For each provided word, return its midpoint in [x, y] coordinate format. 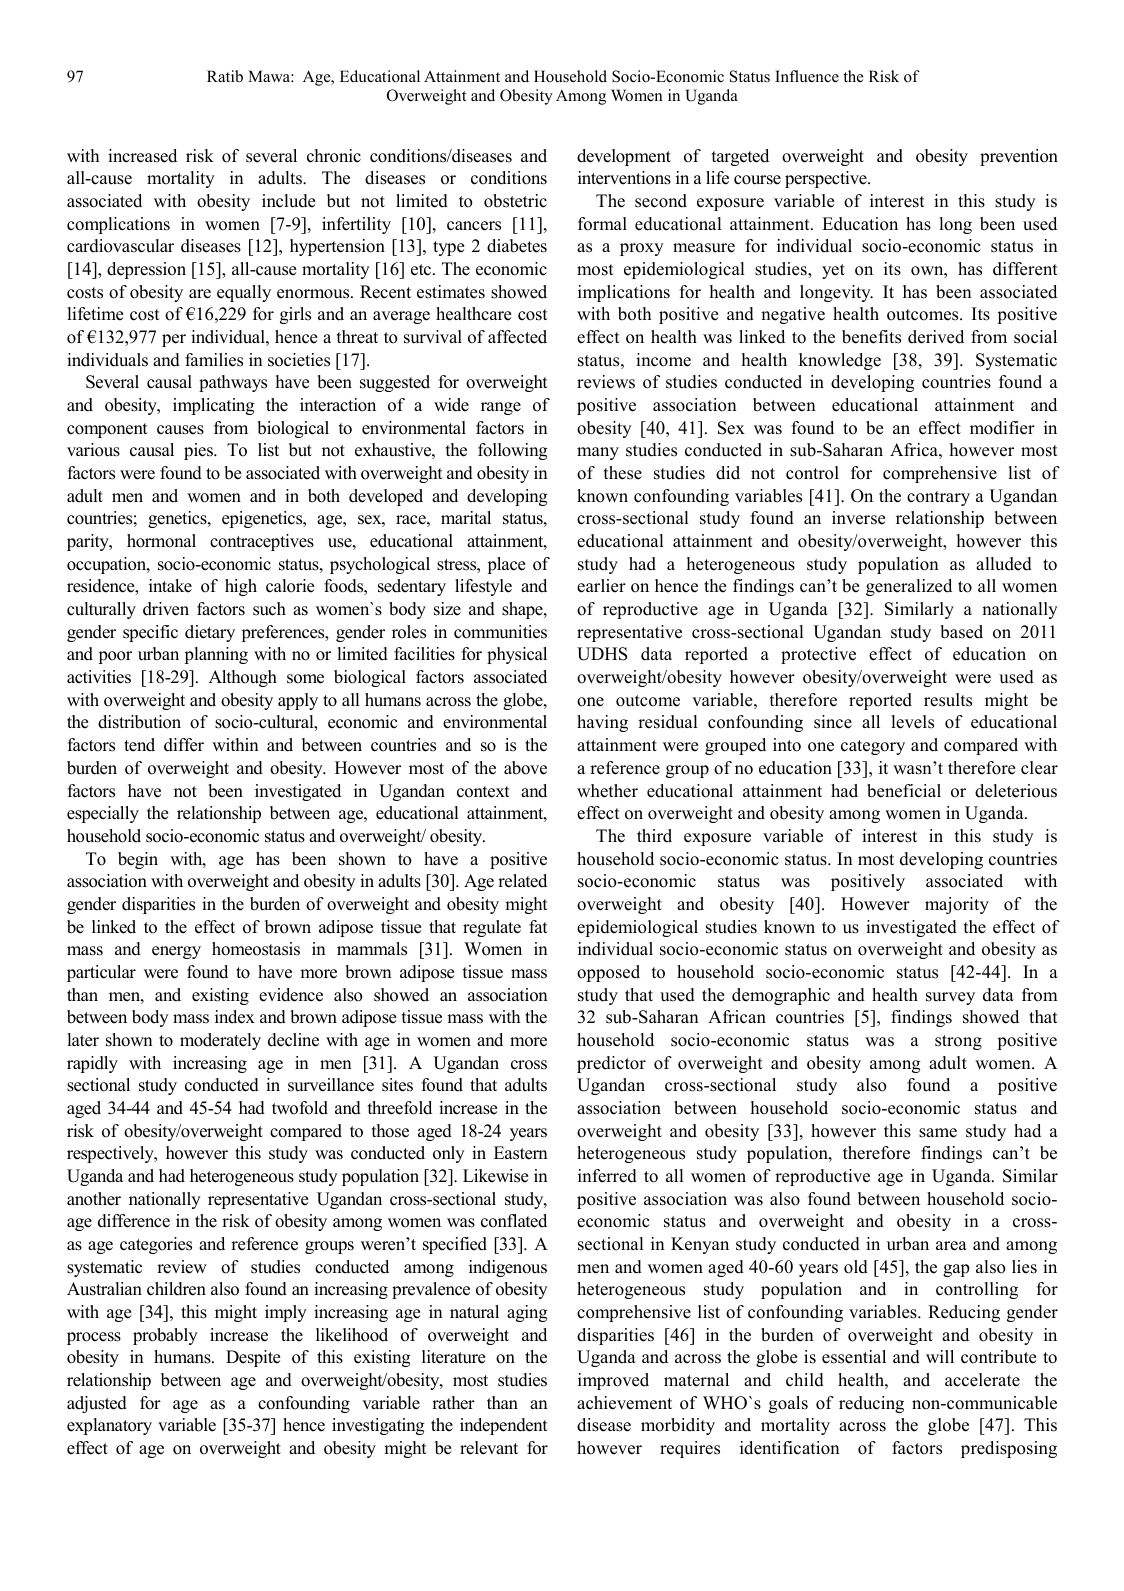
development [624, 157]
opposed [608, 973]
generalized [909, 587]
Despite [253, 1358]
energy [176, 952]
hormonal [161, 541]
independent [504, 1426]
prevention [1019, 157]
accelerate [982, 1380]
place [506, 565]
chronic [334, 156]
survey [950, 998]
